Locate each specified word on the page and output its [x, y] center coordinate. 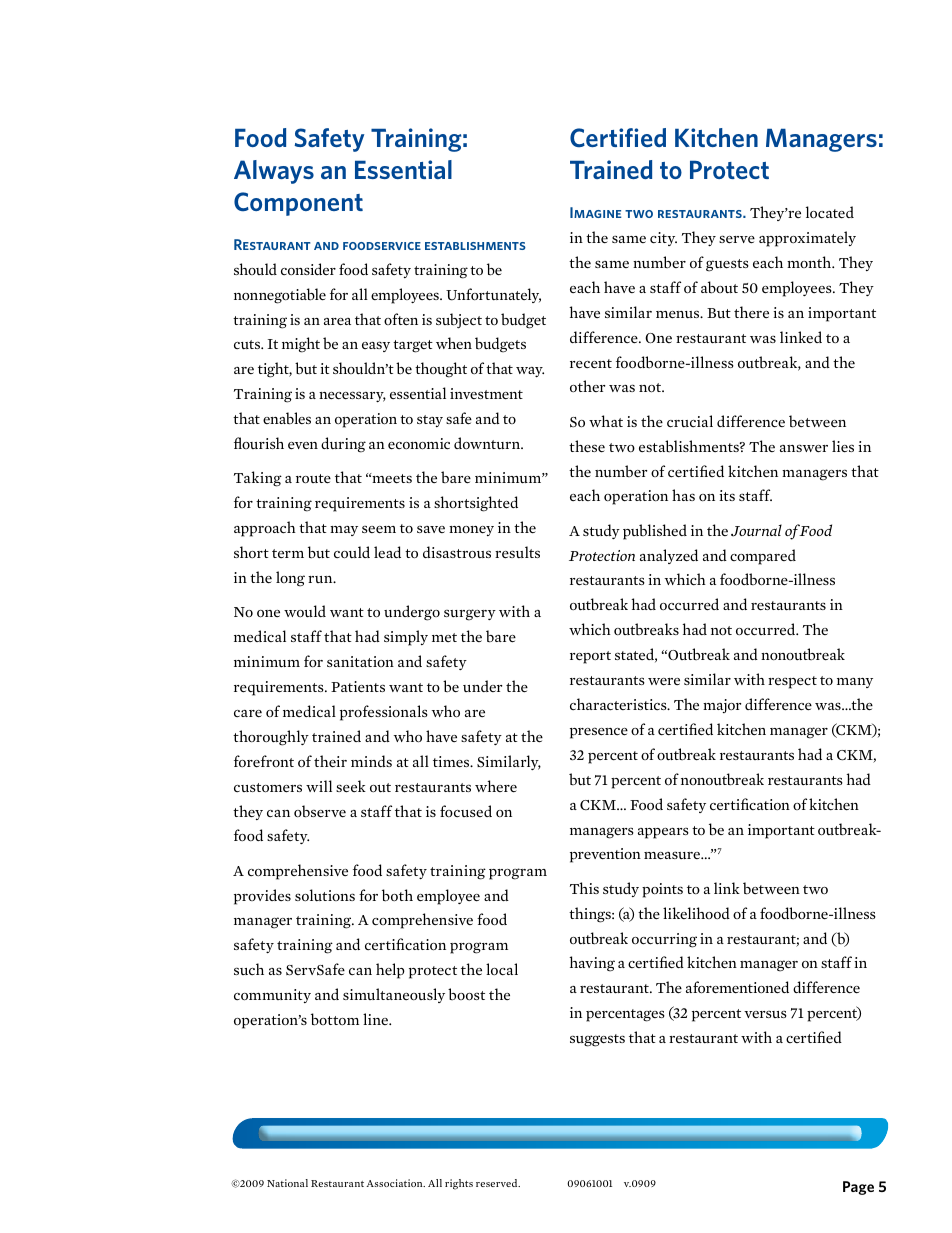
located [830, 212]
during [343, 445]
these [587, 446]
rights [459, 1184]
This [584, 888]
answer [804, 448]
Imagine [596, 212]
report [590, 657]
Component [298, 204]
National [287, 1183]
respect [792, 682]
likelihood [696, 913]
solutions [325, 895]
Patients [358, 687]
